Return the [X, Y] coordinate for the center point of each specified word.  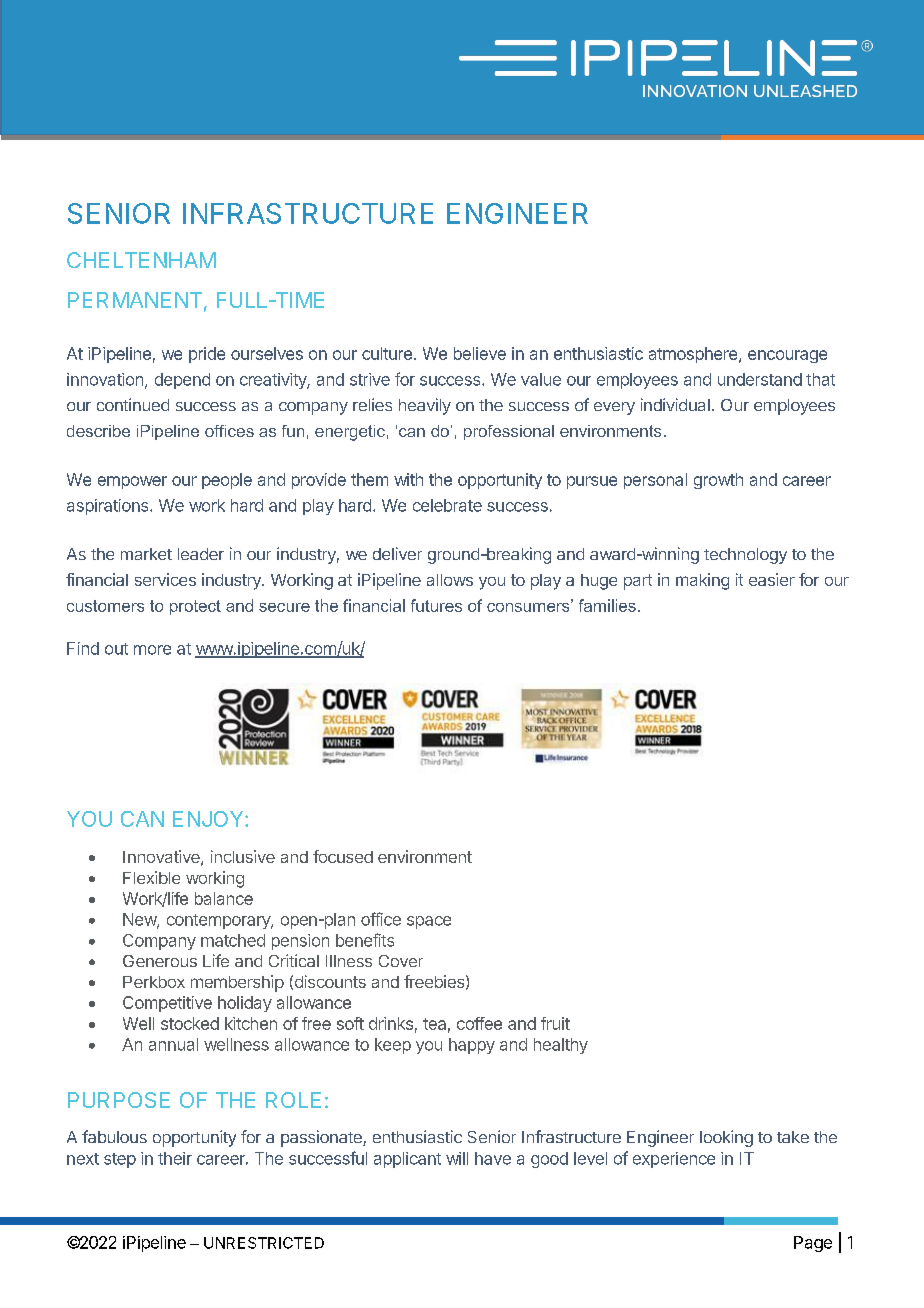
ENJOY [209, 819]
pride [207, 355]
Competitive [167, 1004]
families [607, 605]
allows [450, 580]
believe [480, 353]
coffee [479, 1023]
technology [745, 556]
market [146, 554]
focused [343, 856]
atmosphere [694, 355]
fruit [555, 1023]
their [175, 1158]
